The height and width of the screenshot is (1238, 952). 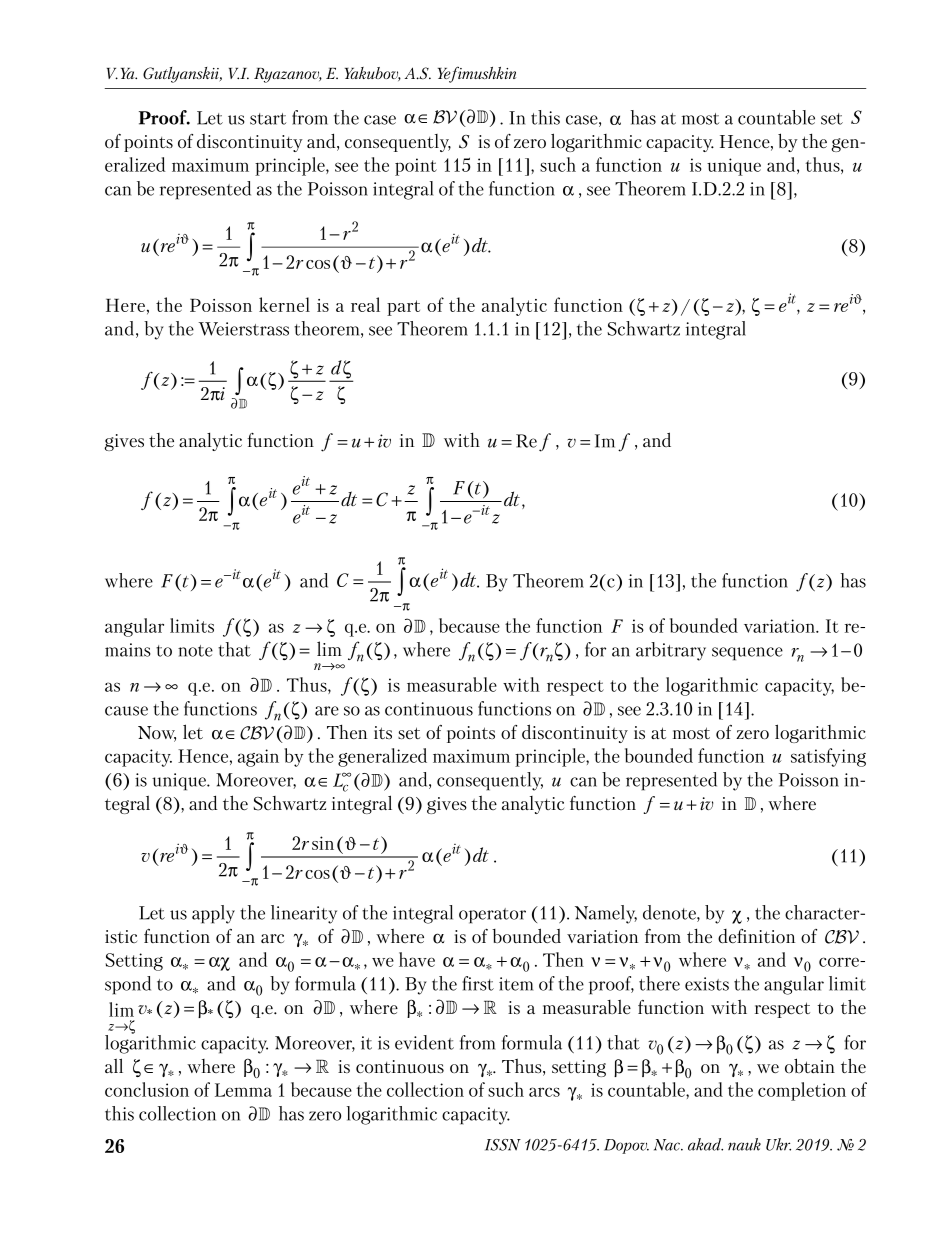 I want to click on sin, so click(x=323, y=843).
